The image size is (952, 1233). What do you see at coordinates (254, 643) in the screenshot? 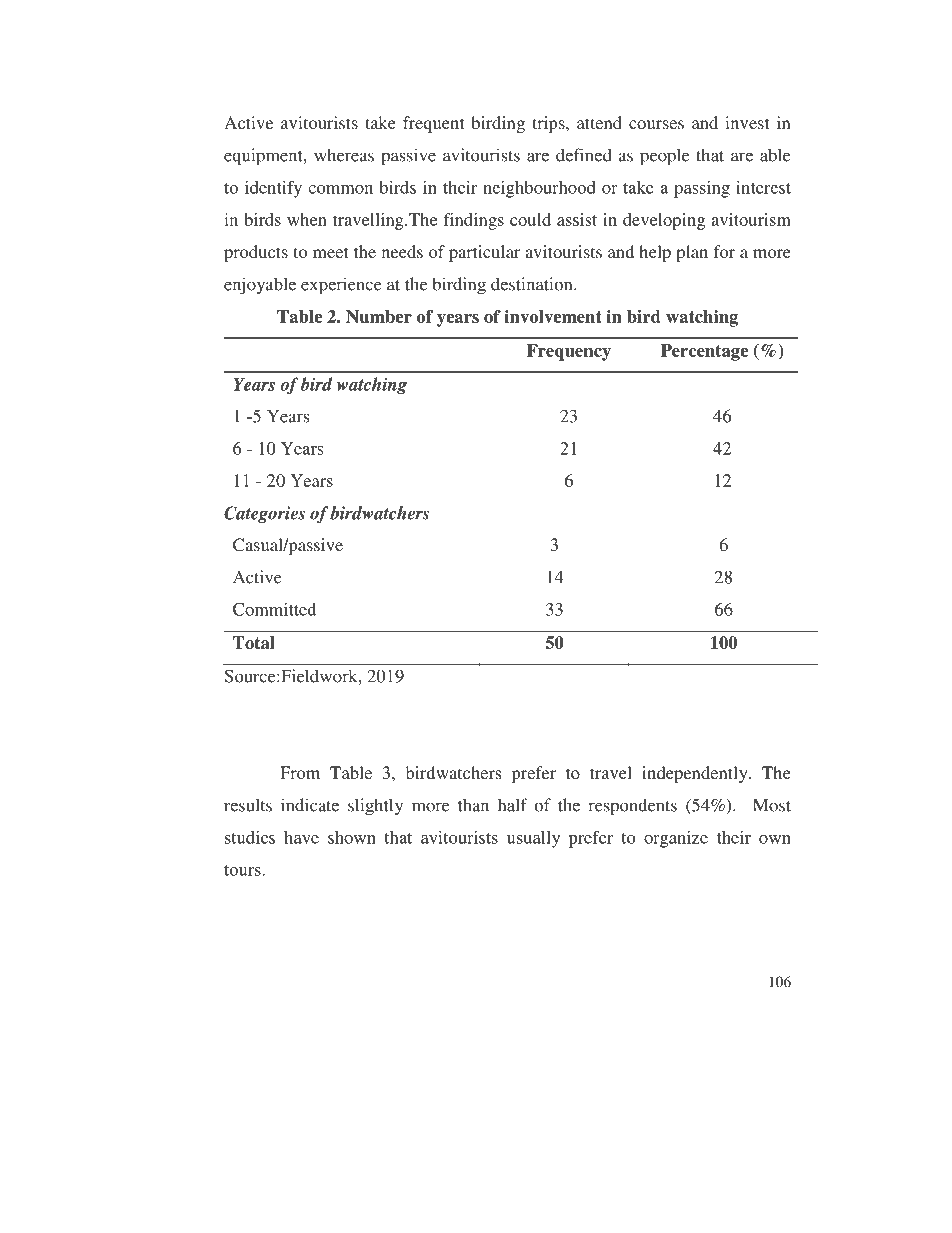
I see `Total` at bounding box center [254, 643].
